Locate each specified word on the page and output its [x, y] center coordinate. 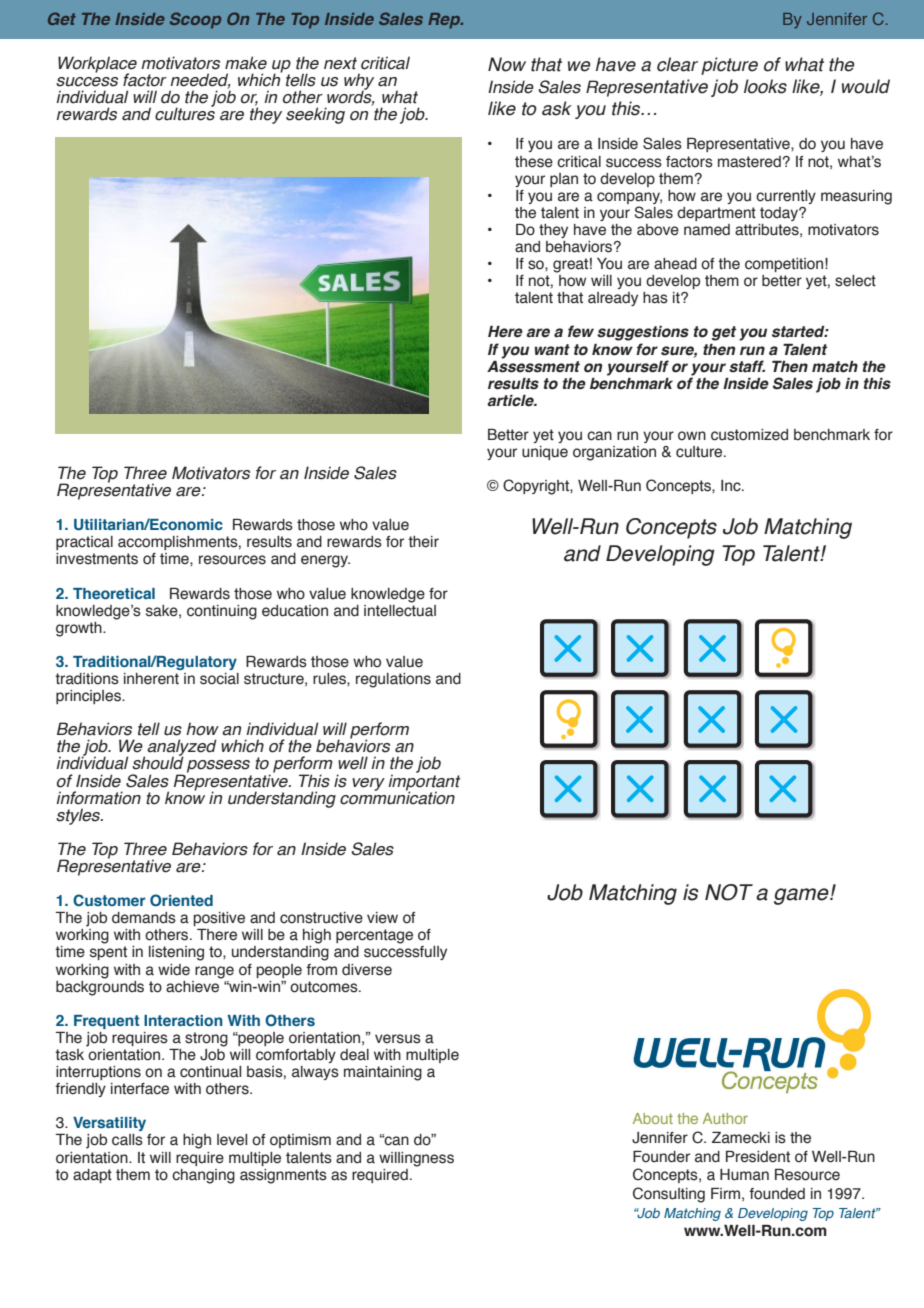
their [423, 542]
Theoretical [114, 593]
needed [200, 81]
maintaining [383, 1073]
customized [749, 435]
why [359, 82]
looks [765, 86]
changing [203, 1176]
